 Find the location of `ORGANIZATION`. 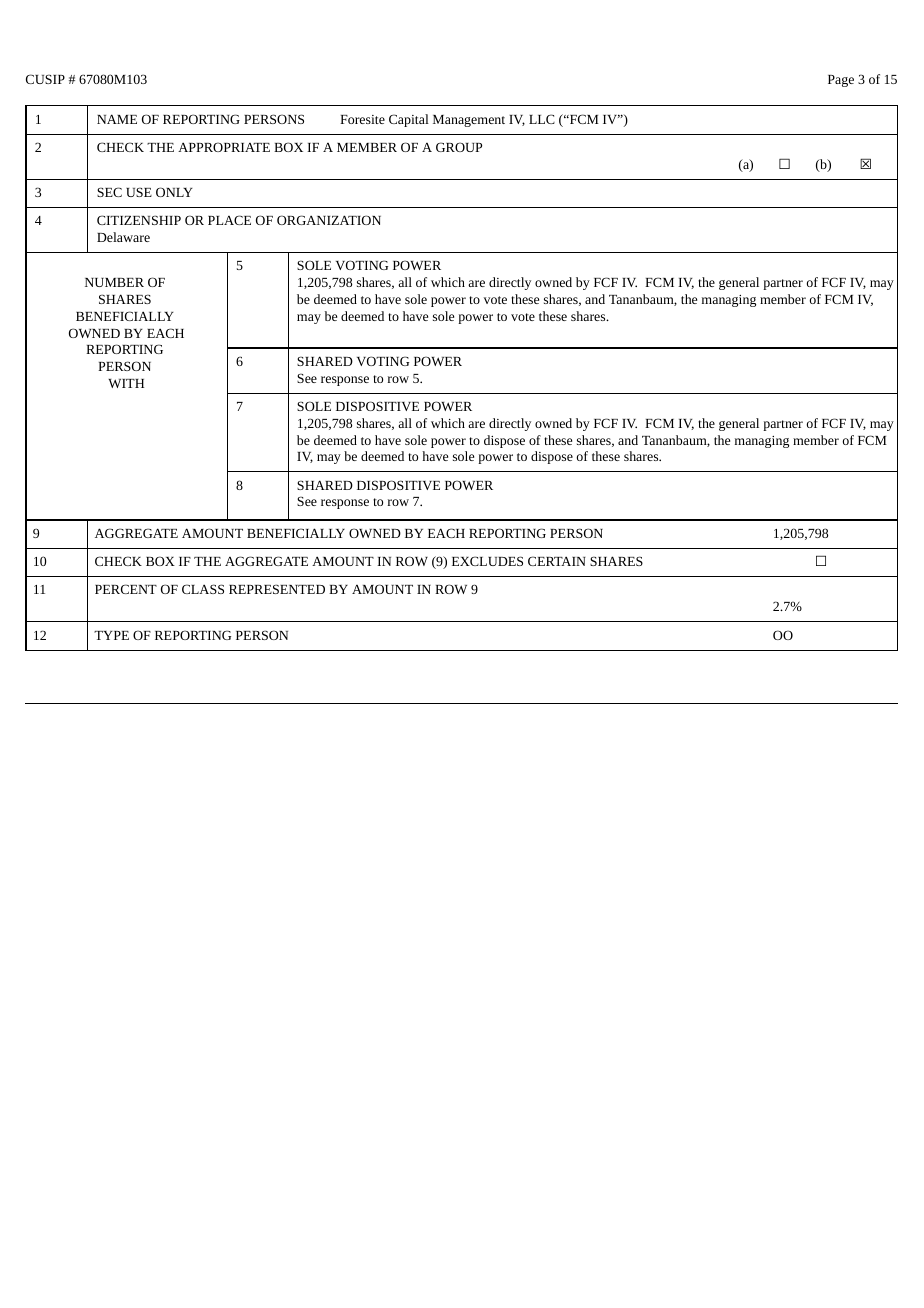

ORGANIZATION is located at coordinates (329, 220).
